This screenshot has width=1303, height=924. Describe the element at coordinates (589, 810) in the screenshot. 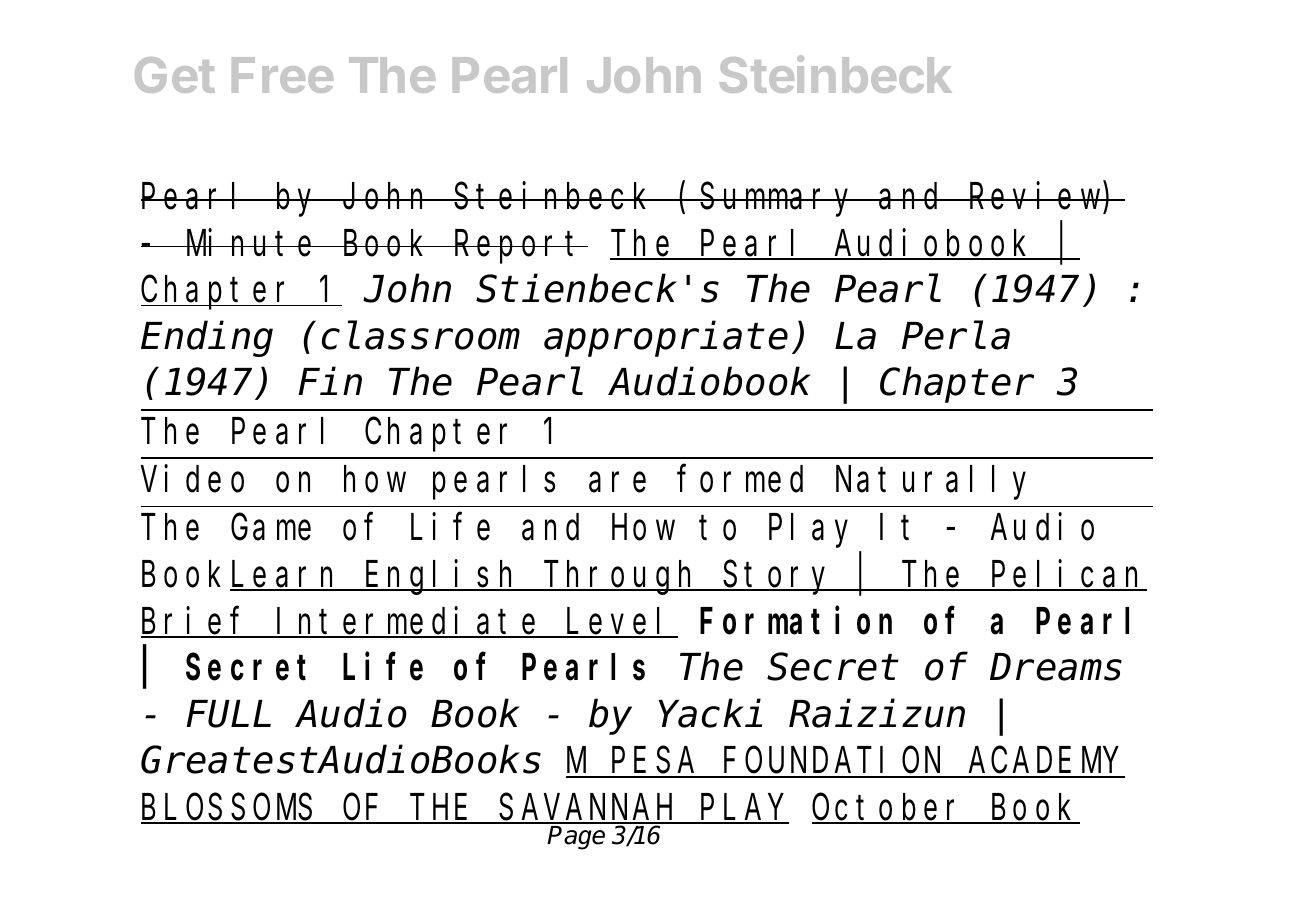

I see `SAVANNAH` at that location.
